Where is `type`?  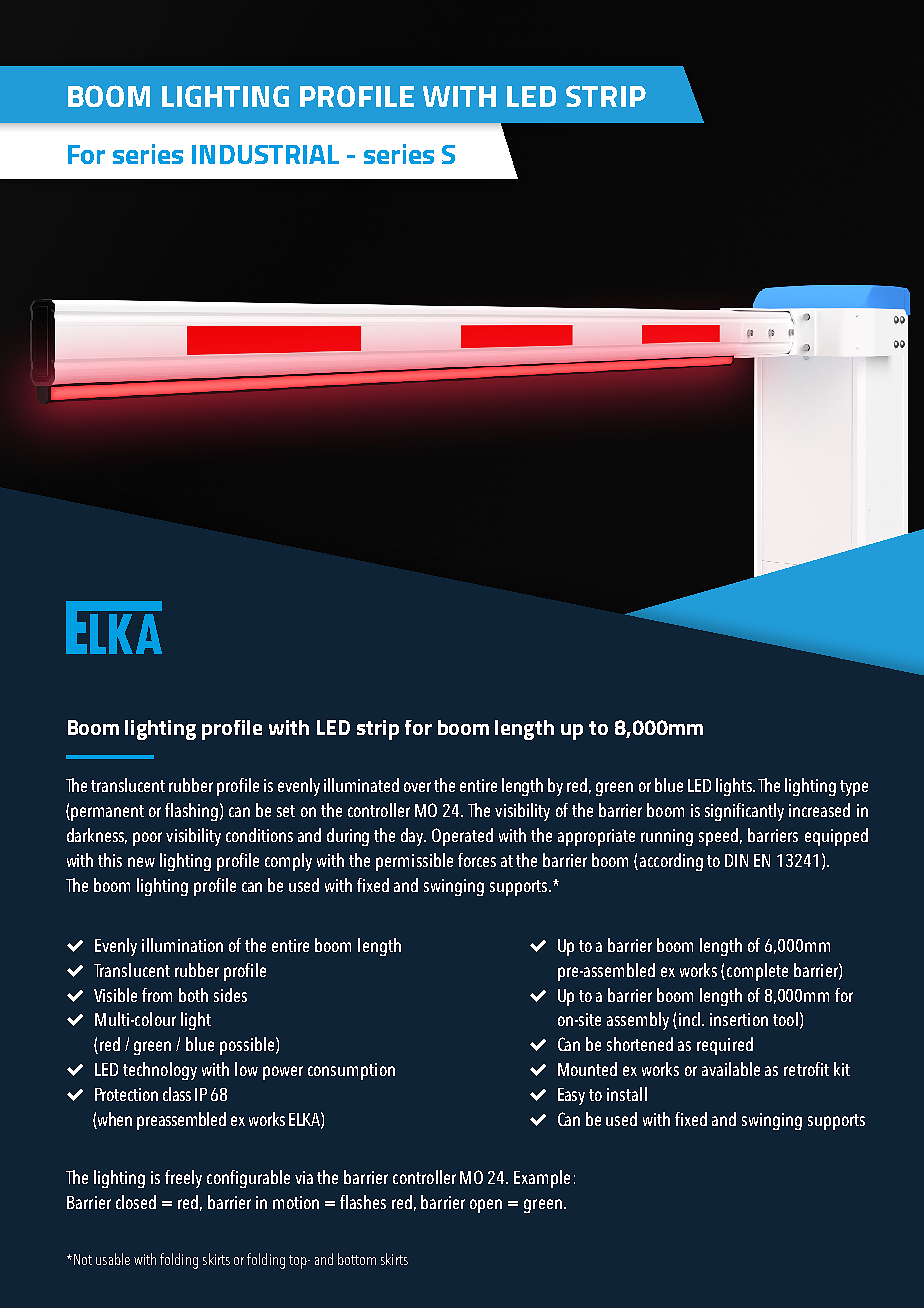
type is located at coordinates (854, 788).
